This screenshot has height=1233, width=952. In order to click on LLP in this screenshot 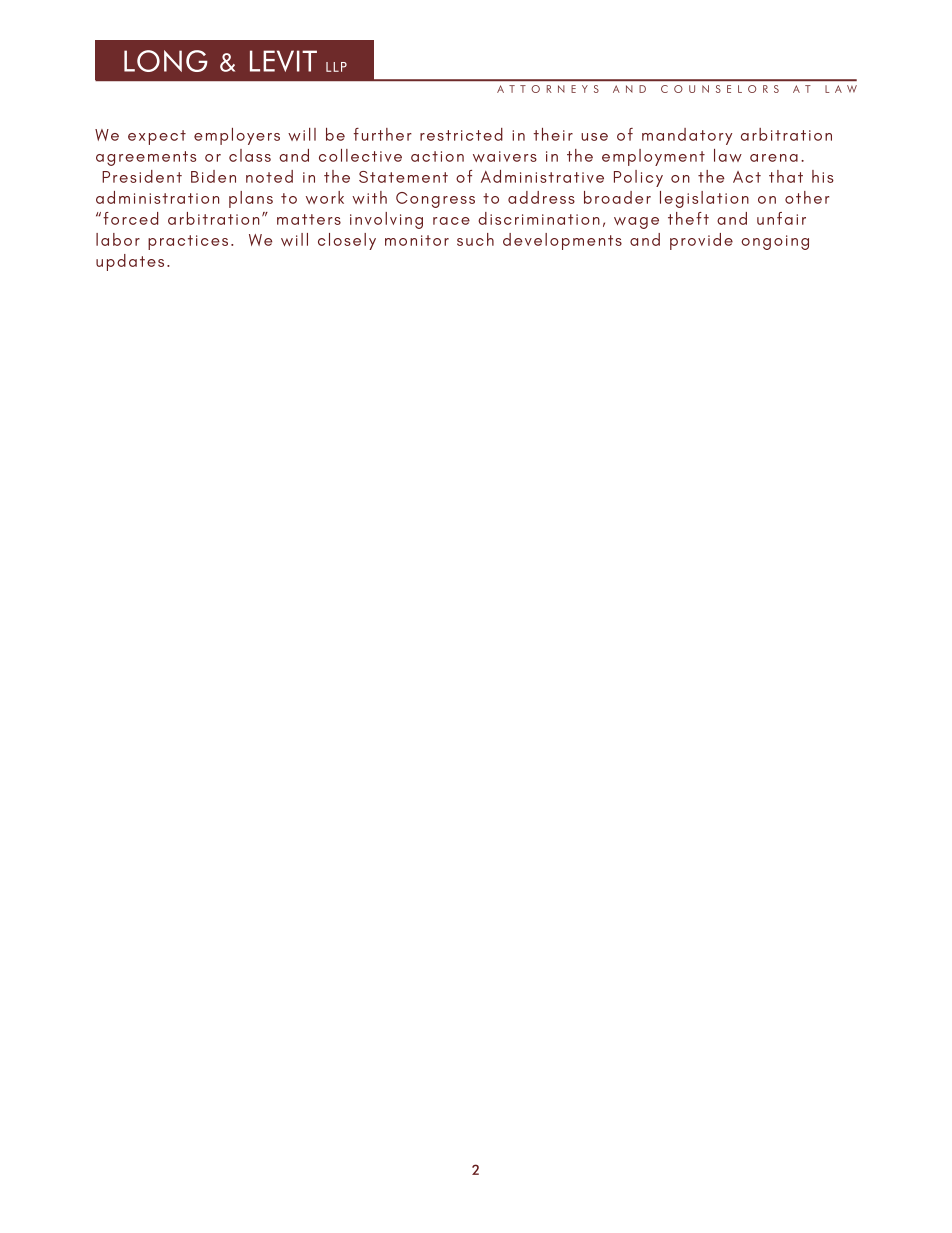, I will do `click(336, 67)`.
